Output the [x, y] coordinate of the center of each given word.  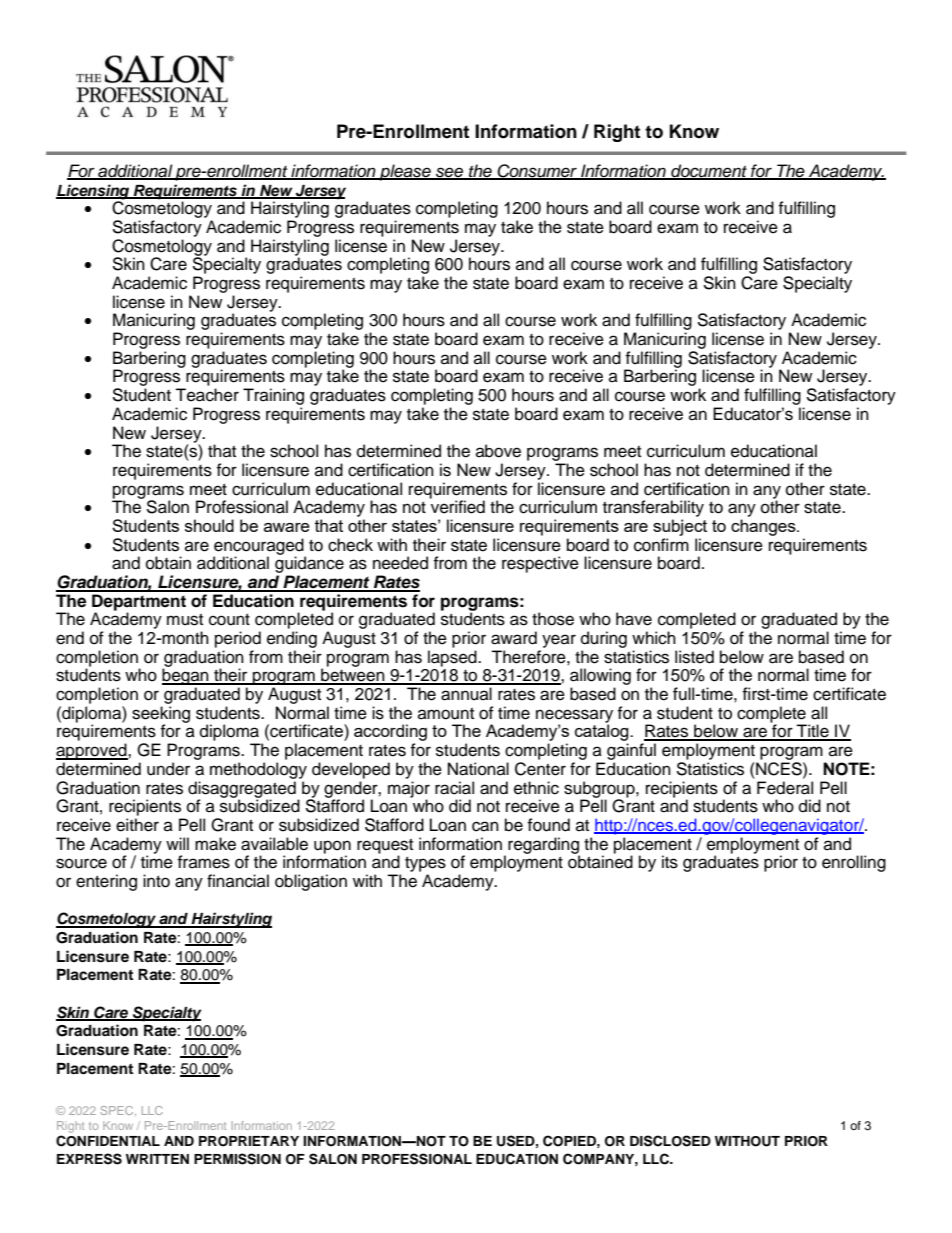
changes [764, 527]
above [498, 451]
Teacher [207, 395]
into [156, 881]
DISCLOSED [670, 1141]
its [670, 862]
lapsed [453, 658]
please [405, 172]
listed [694, 657]
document [709, 172]
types [425, 864]
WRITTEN [157, 1159]
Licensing [94, 192]
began [186, 678]
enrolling [854, 863]
